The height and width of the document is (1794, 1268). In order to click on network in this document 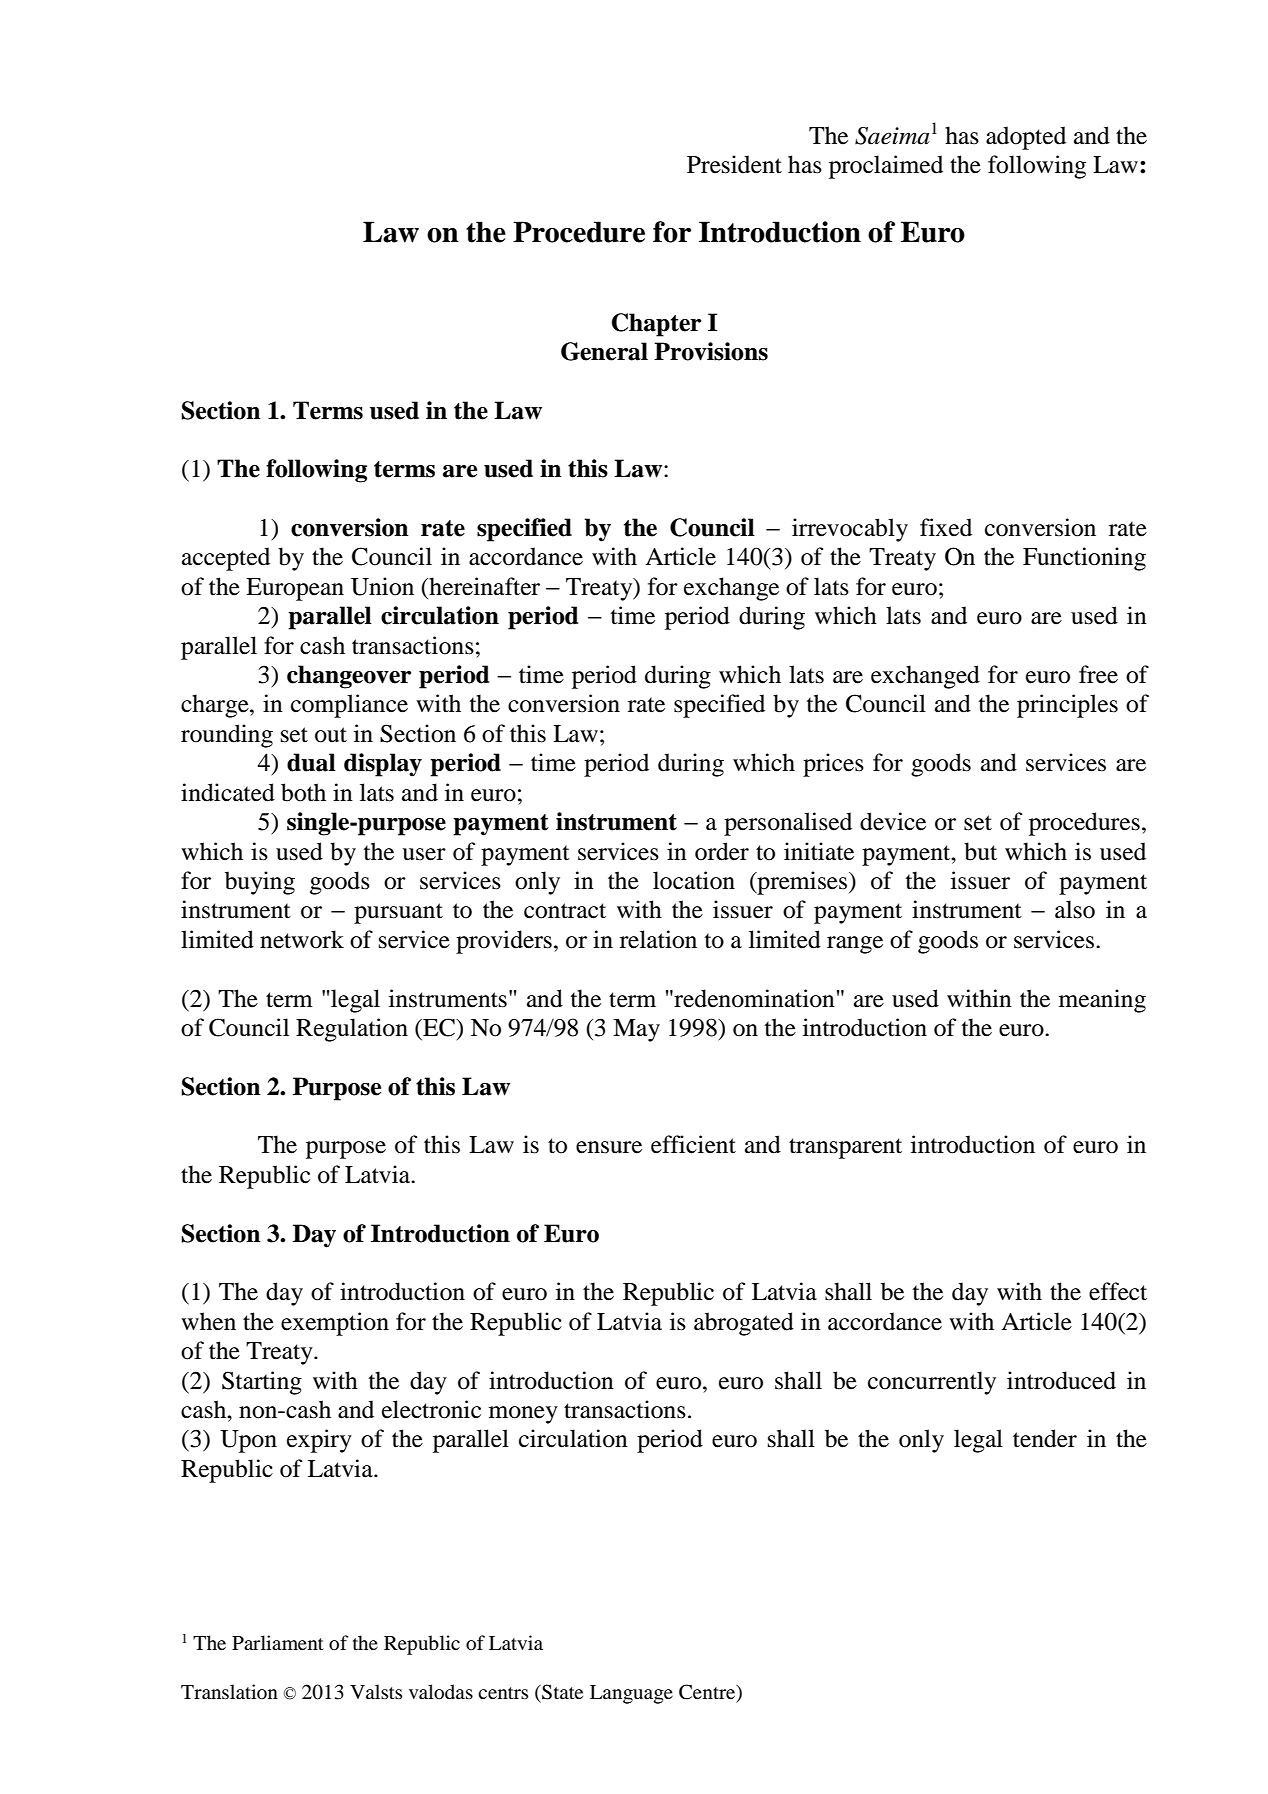, I will do `click(302, 939)`.
